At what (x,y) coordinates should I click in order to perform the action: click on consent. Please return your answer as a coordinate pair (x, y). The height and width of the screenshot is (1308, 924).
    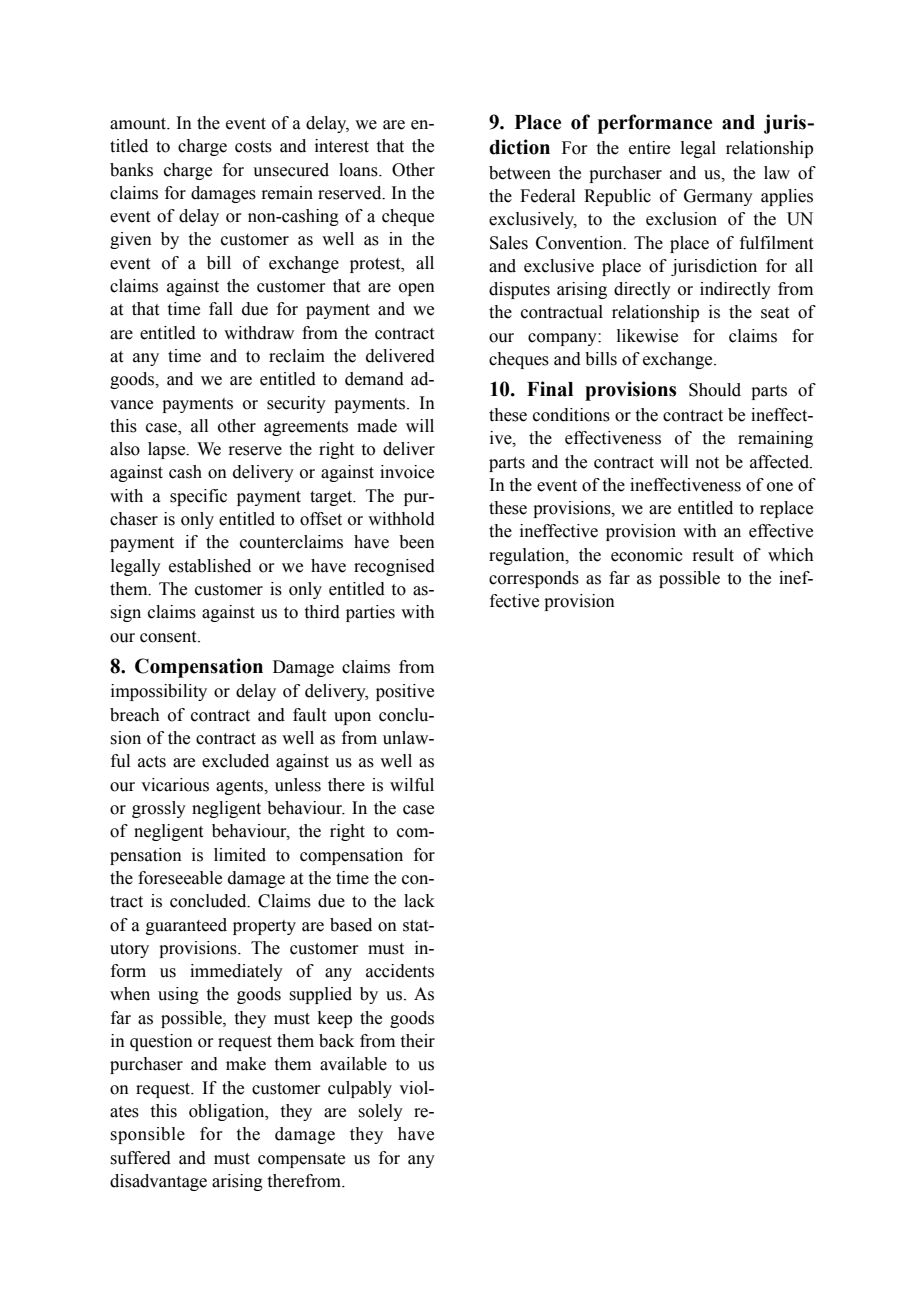
    Looking at the image, I should click on (169, 637).
